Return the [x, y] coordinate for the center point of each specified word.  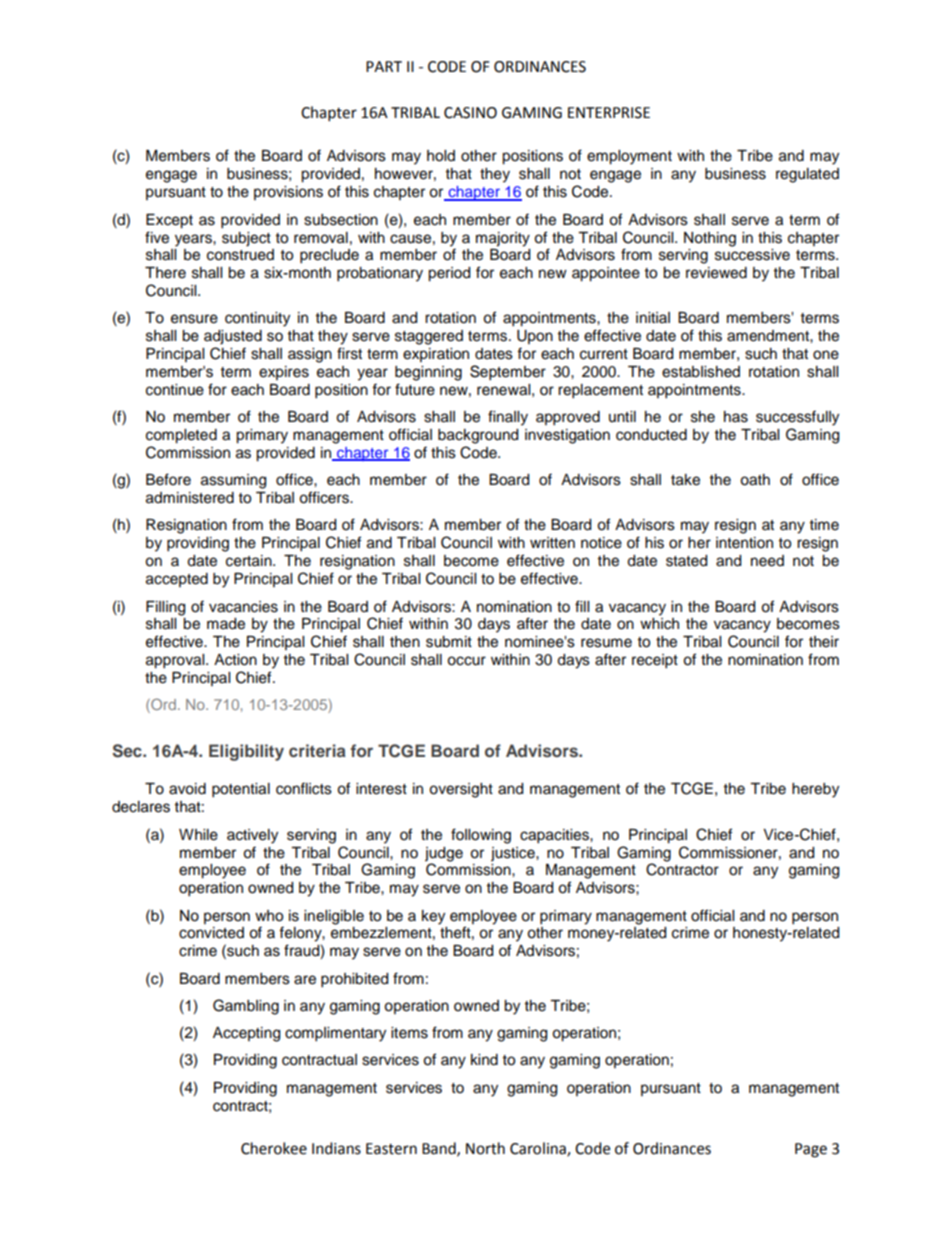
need [767, 561]
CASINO [470, 113]
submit [449, 642]
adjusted [233, 337]
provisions [288, 193]
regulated [807, 175]
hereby [815, 790]
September [508, 373]
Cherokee [274, 1148]
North [485, 1148]
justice [514, 854]
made [226, 624]
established [701, 372]
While [198, 835]
